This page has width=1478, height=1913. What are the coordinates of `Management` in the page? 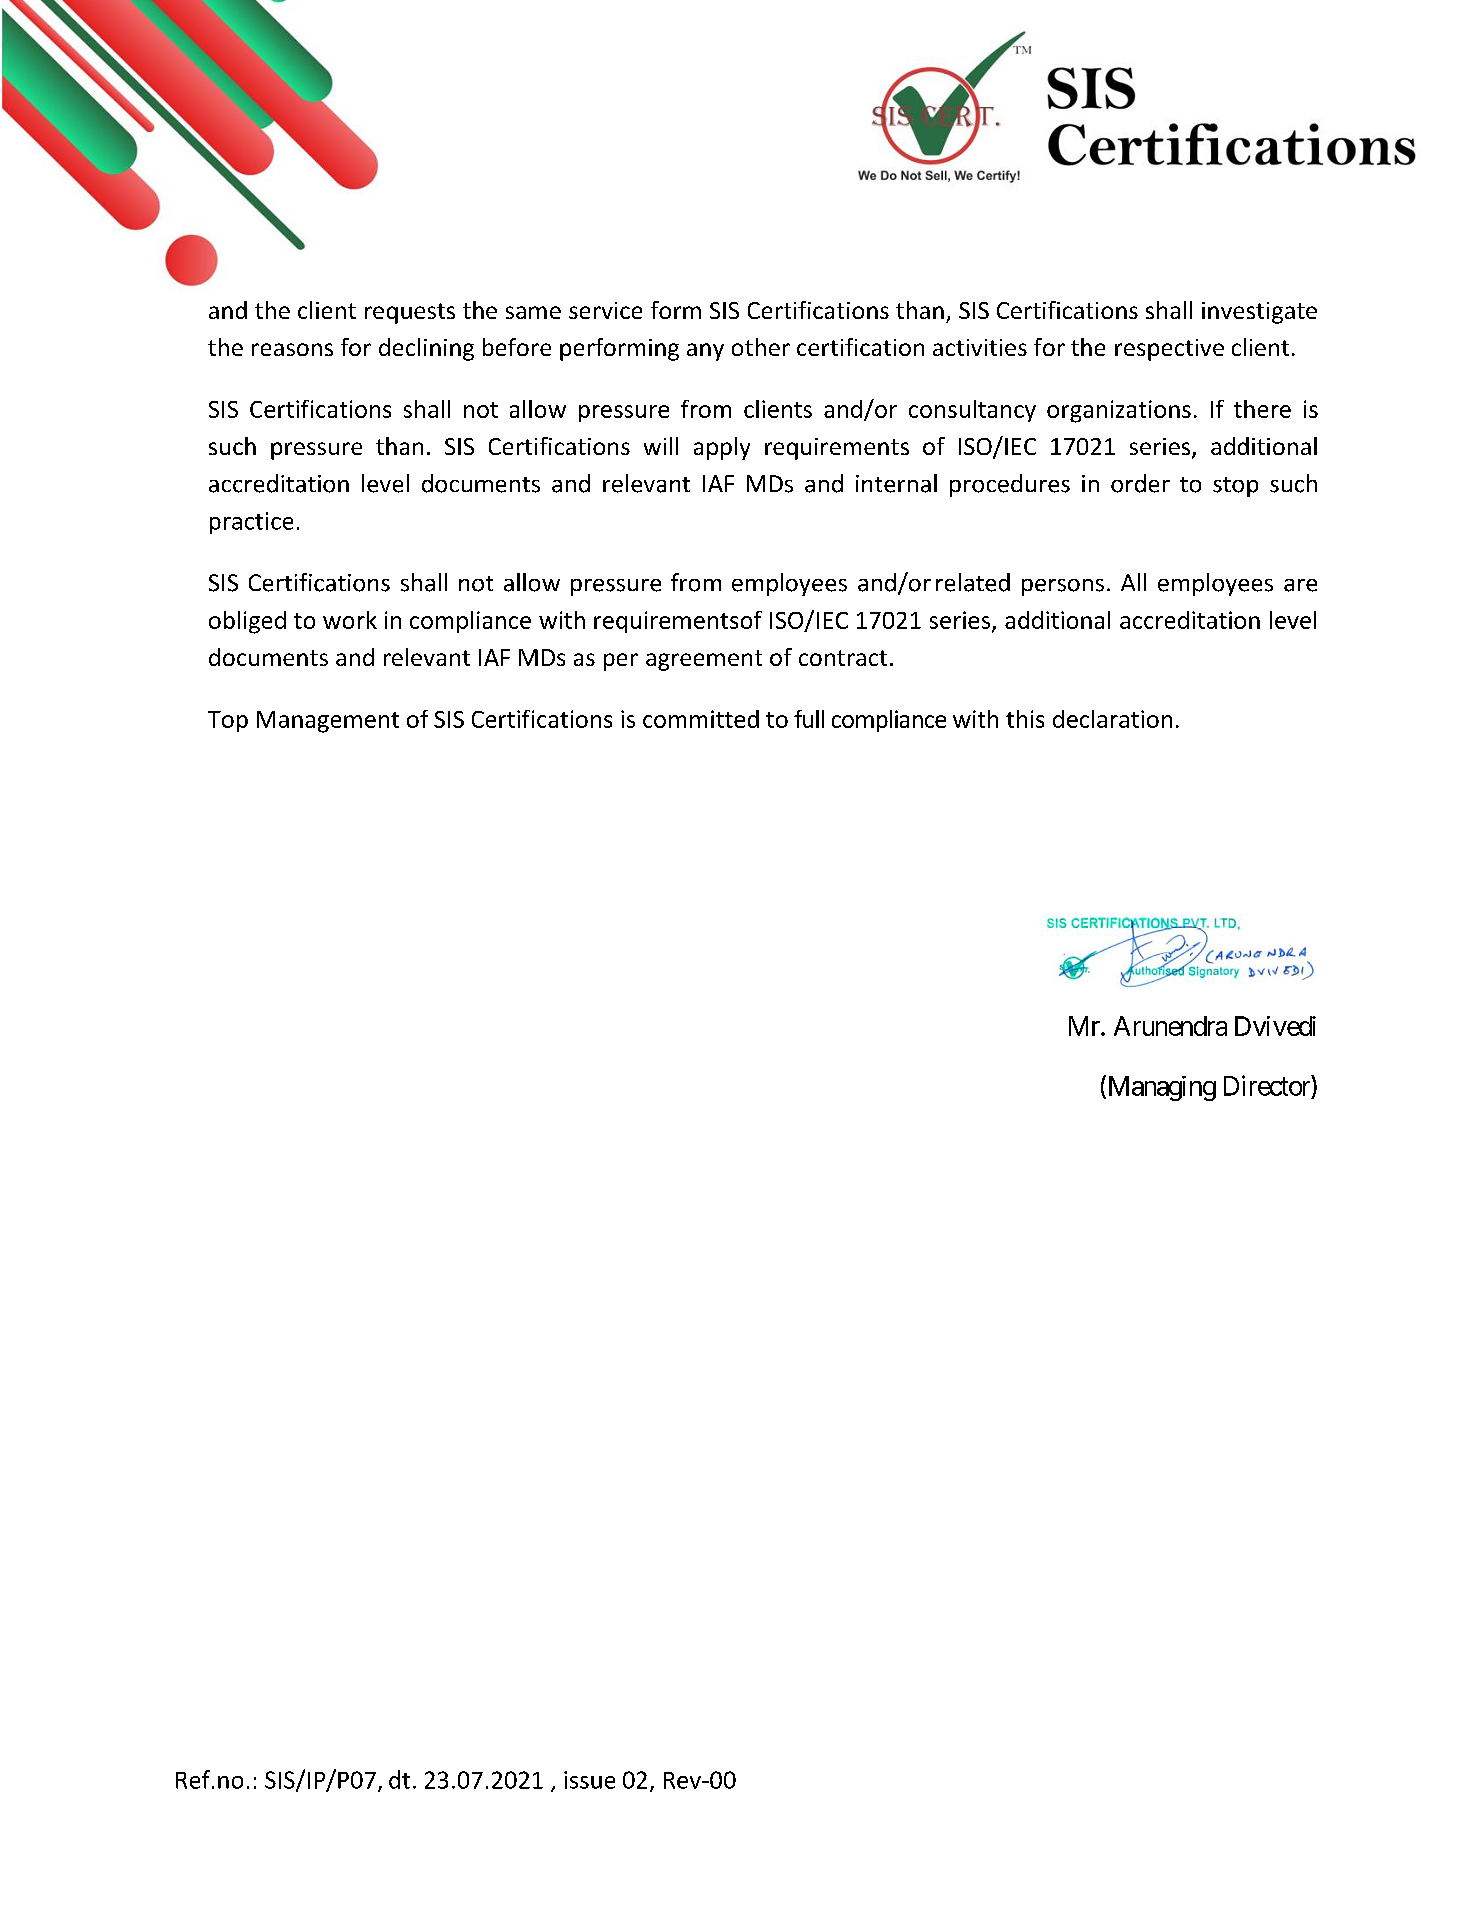 It's located at (328, 722).
